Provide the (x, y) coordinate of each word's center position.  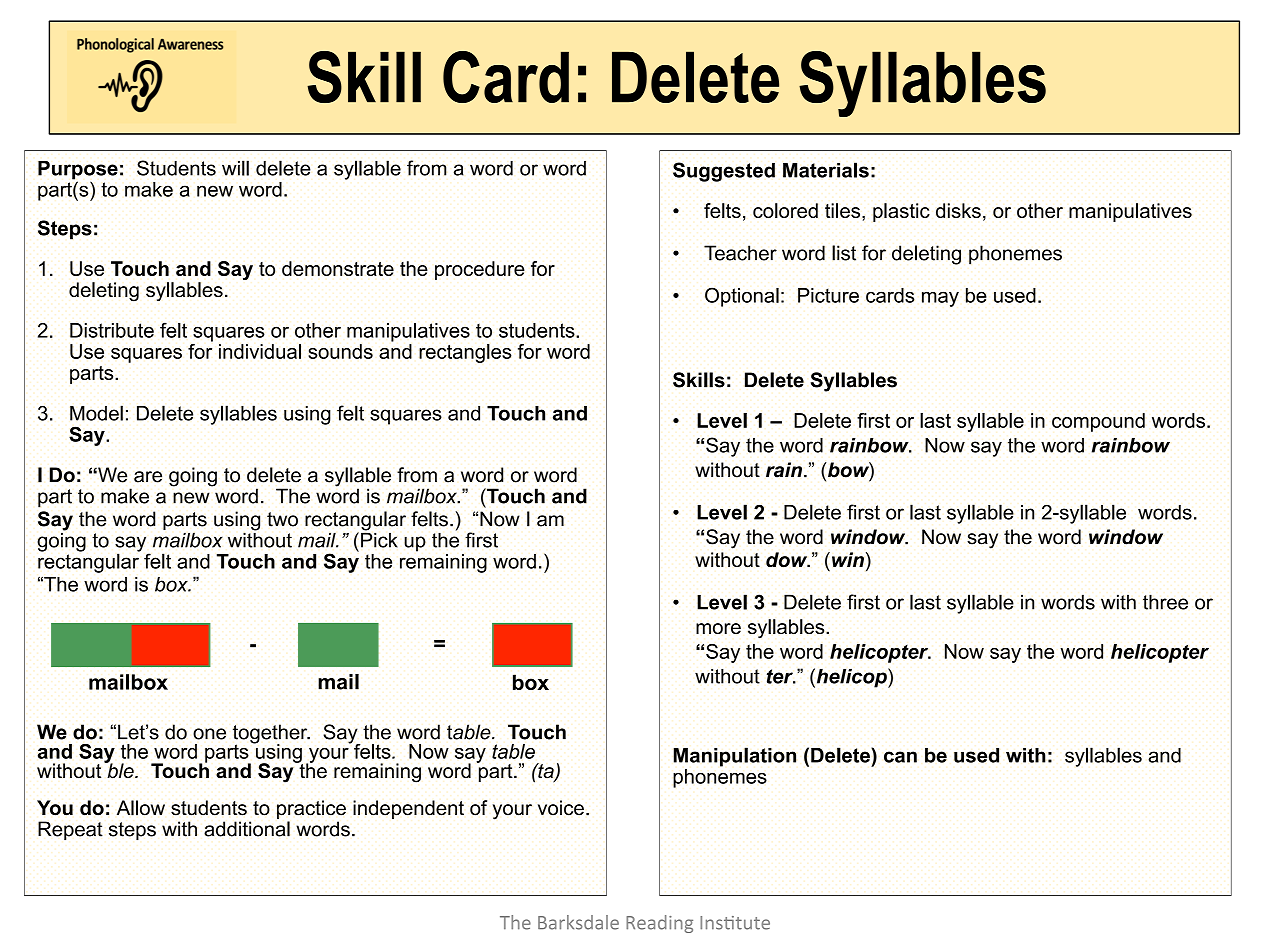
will (235, 168)
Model (96, 413)
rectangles (465, 353)
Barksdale (578, 922)
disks (958, 210)
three (1165, 602)
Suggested (724, 172)
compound (1098, 422)
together (271, 735)
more (718, 629)
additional (247, 829)
